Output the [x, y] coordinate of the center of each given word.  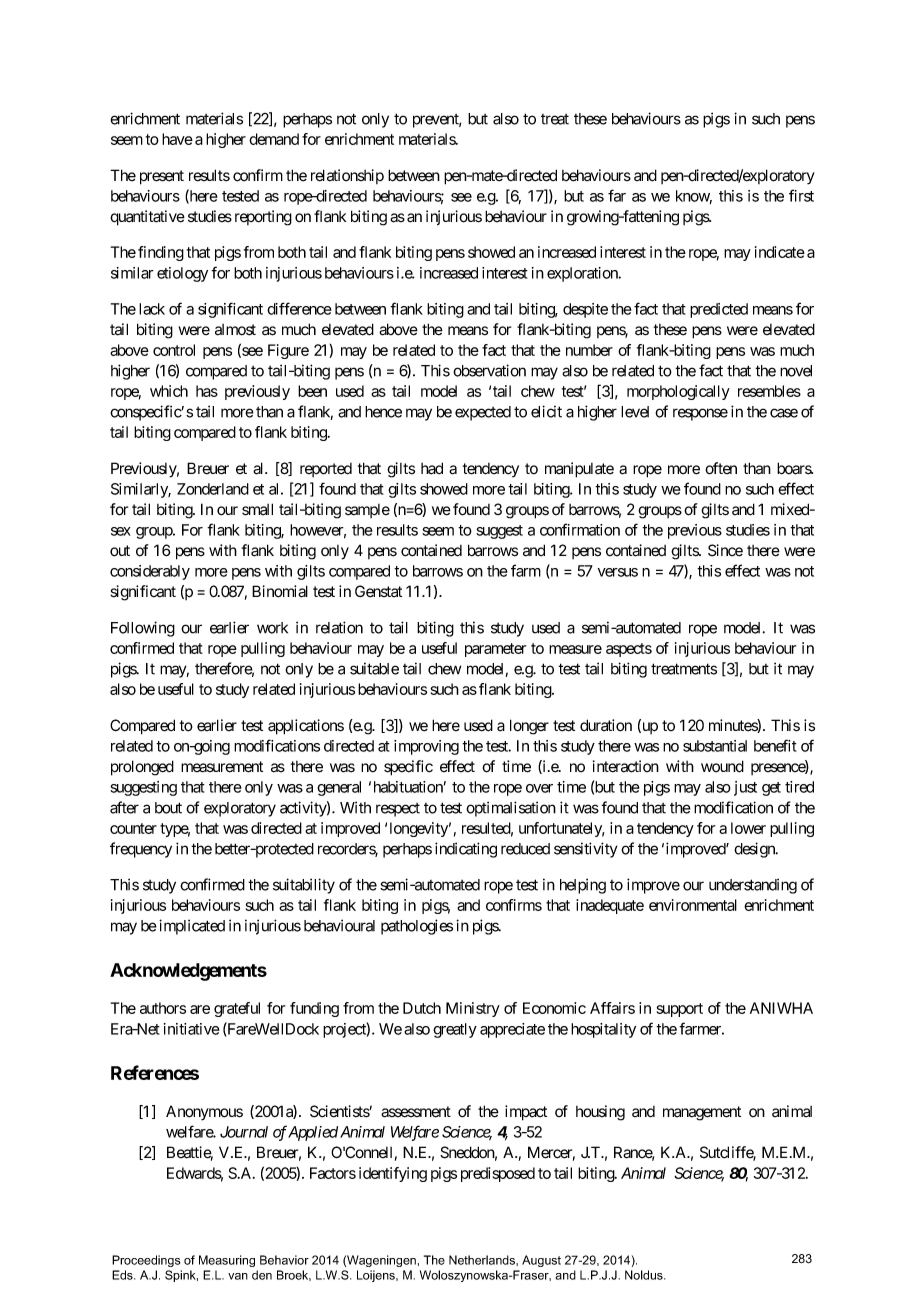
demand [274, 139]
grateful [237, 1009]
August [541, 1261]
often [721, 468]
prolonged [142, 768]
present [162, 177]
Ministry [473, 1009]
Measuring [227, 1261]
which [169, 391]
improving [426, 747]
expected [483, 413]
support [680, 1010]
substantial [715, 746]
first [801, 195]
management [702, 1113]
